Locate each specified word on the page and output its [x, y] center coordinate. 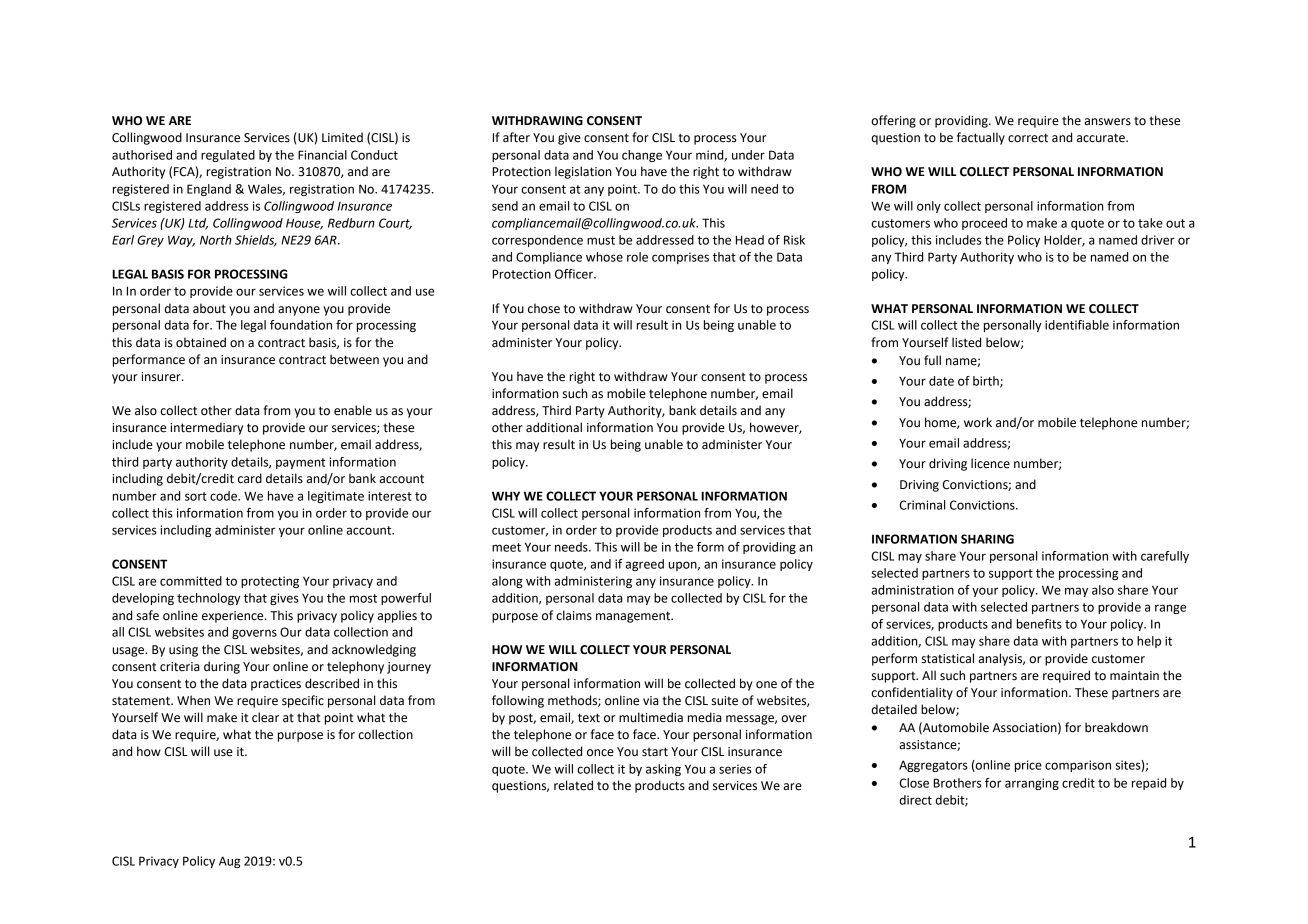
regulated [228, 156]
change [642, 156]
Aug [229, 862]
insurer [162, 377]
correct [1028, 138]
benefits [1039, 624]
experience [234, 617]
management [634, 617]
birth [987, 382]
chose [544, 308]
